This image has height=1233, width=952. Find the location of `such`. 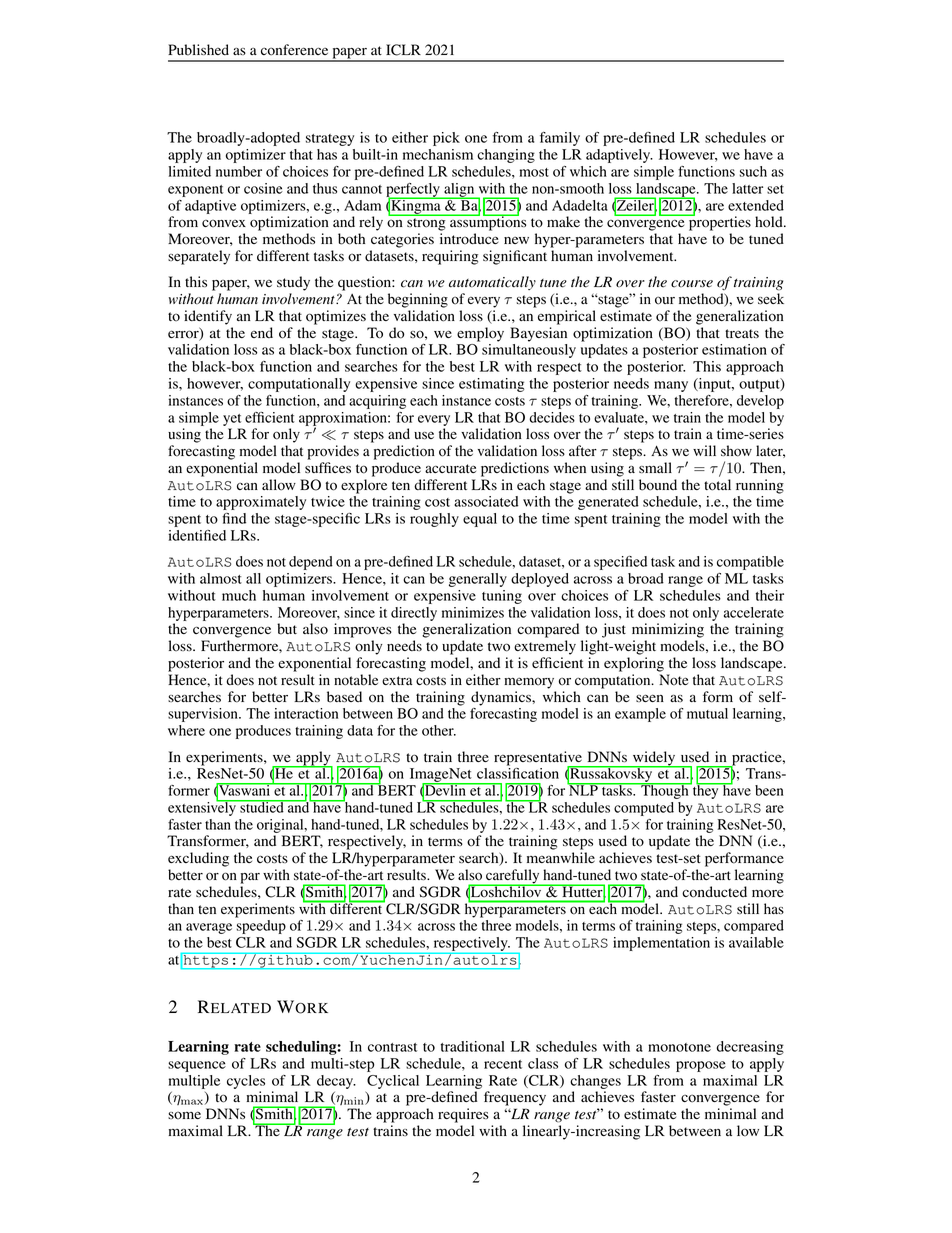

such is located at coordinates (753, 171).
